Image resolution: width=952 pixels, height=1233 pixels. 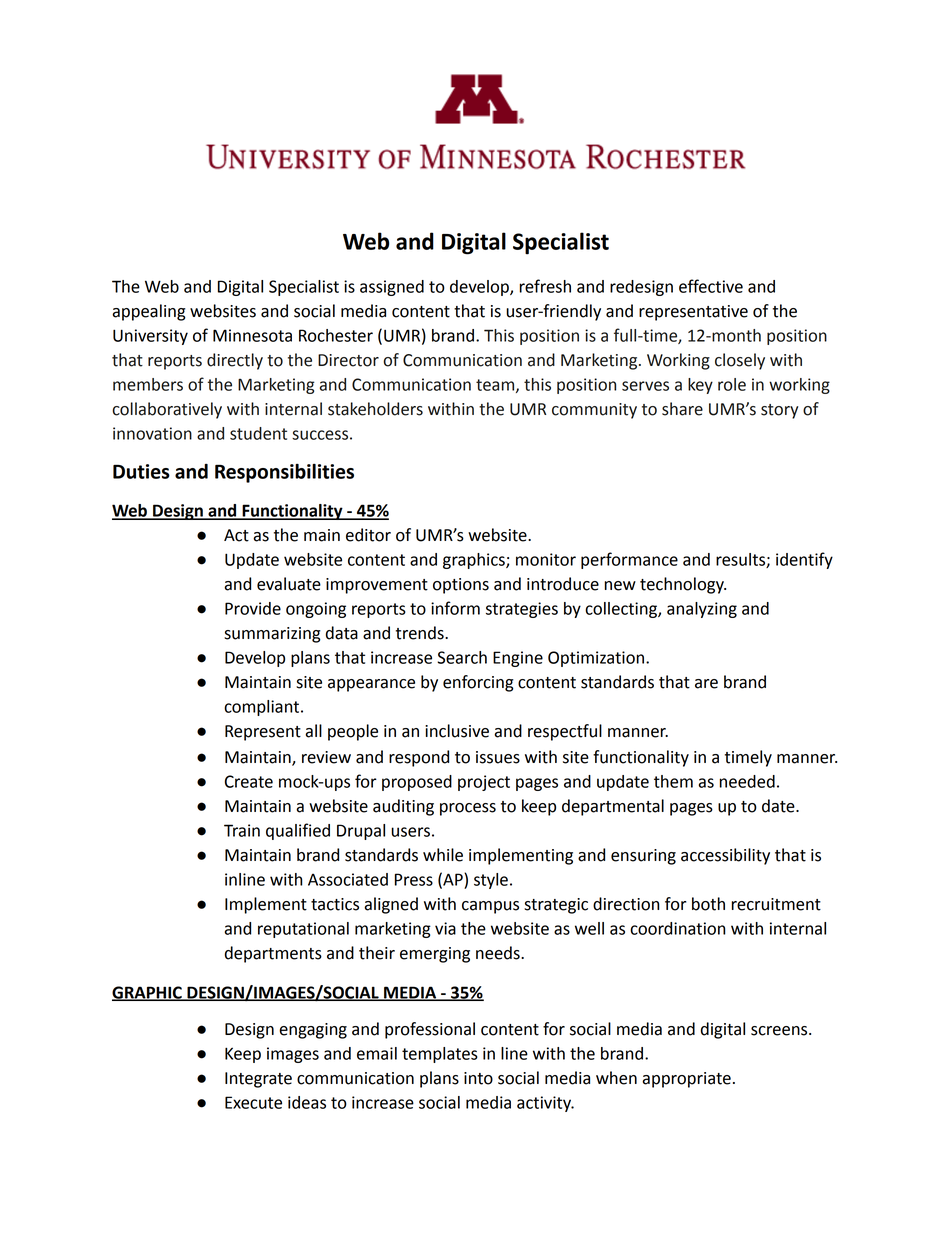 I want to click on options, so click(x=461, y=586).
